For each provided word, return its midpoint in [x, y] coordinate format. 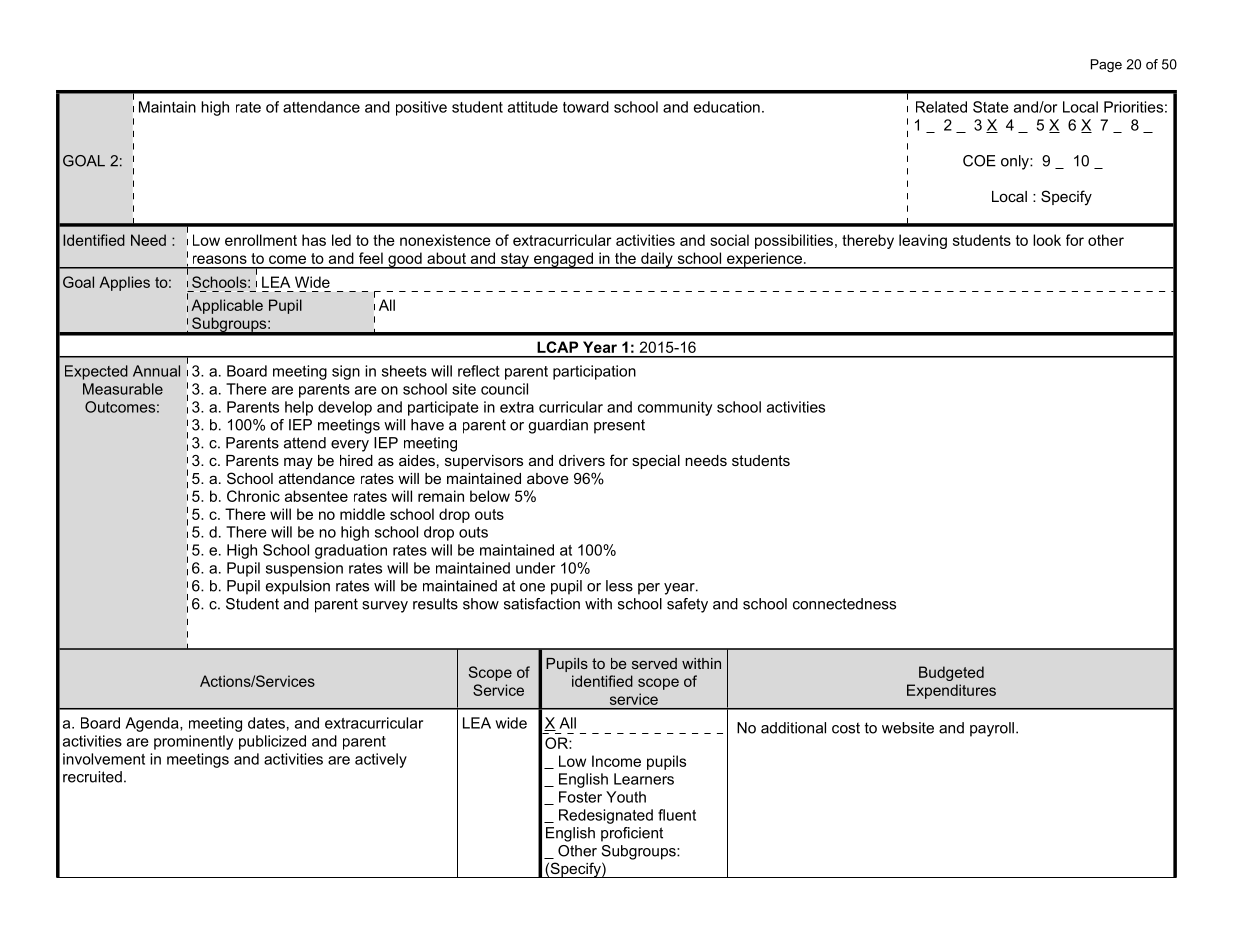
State [991, 107]
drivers [582, 460]
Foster [580, 797]
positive [421, 108]
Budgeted [951, 673]
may [298, 463]
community [675, 408]
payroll [992, 729]
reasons [220, 259]
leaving [923, 241]
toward [586, 107]
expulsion [298, 587]
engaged [563, 260]
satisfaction [542, 604]
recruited [92, 777]
